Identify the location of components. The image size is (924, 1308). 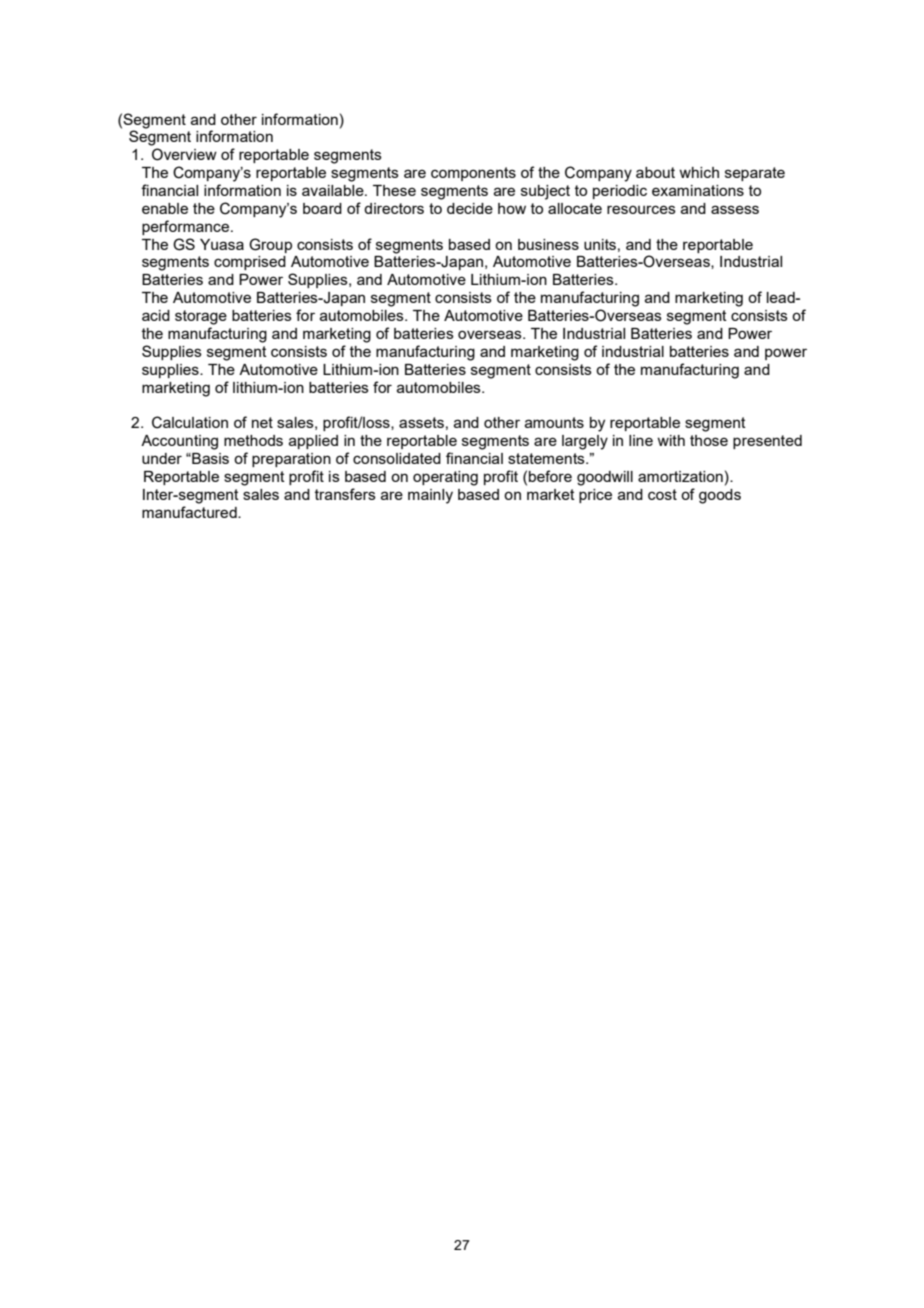
(473, 174).
